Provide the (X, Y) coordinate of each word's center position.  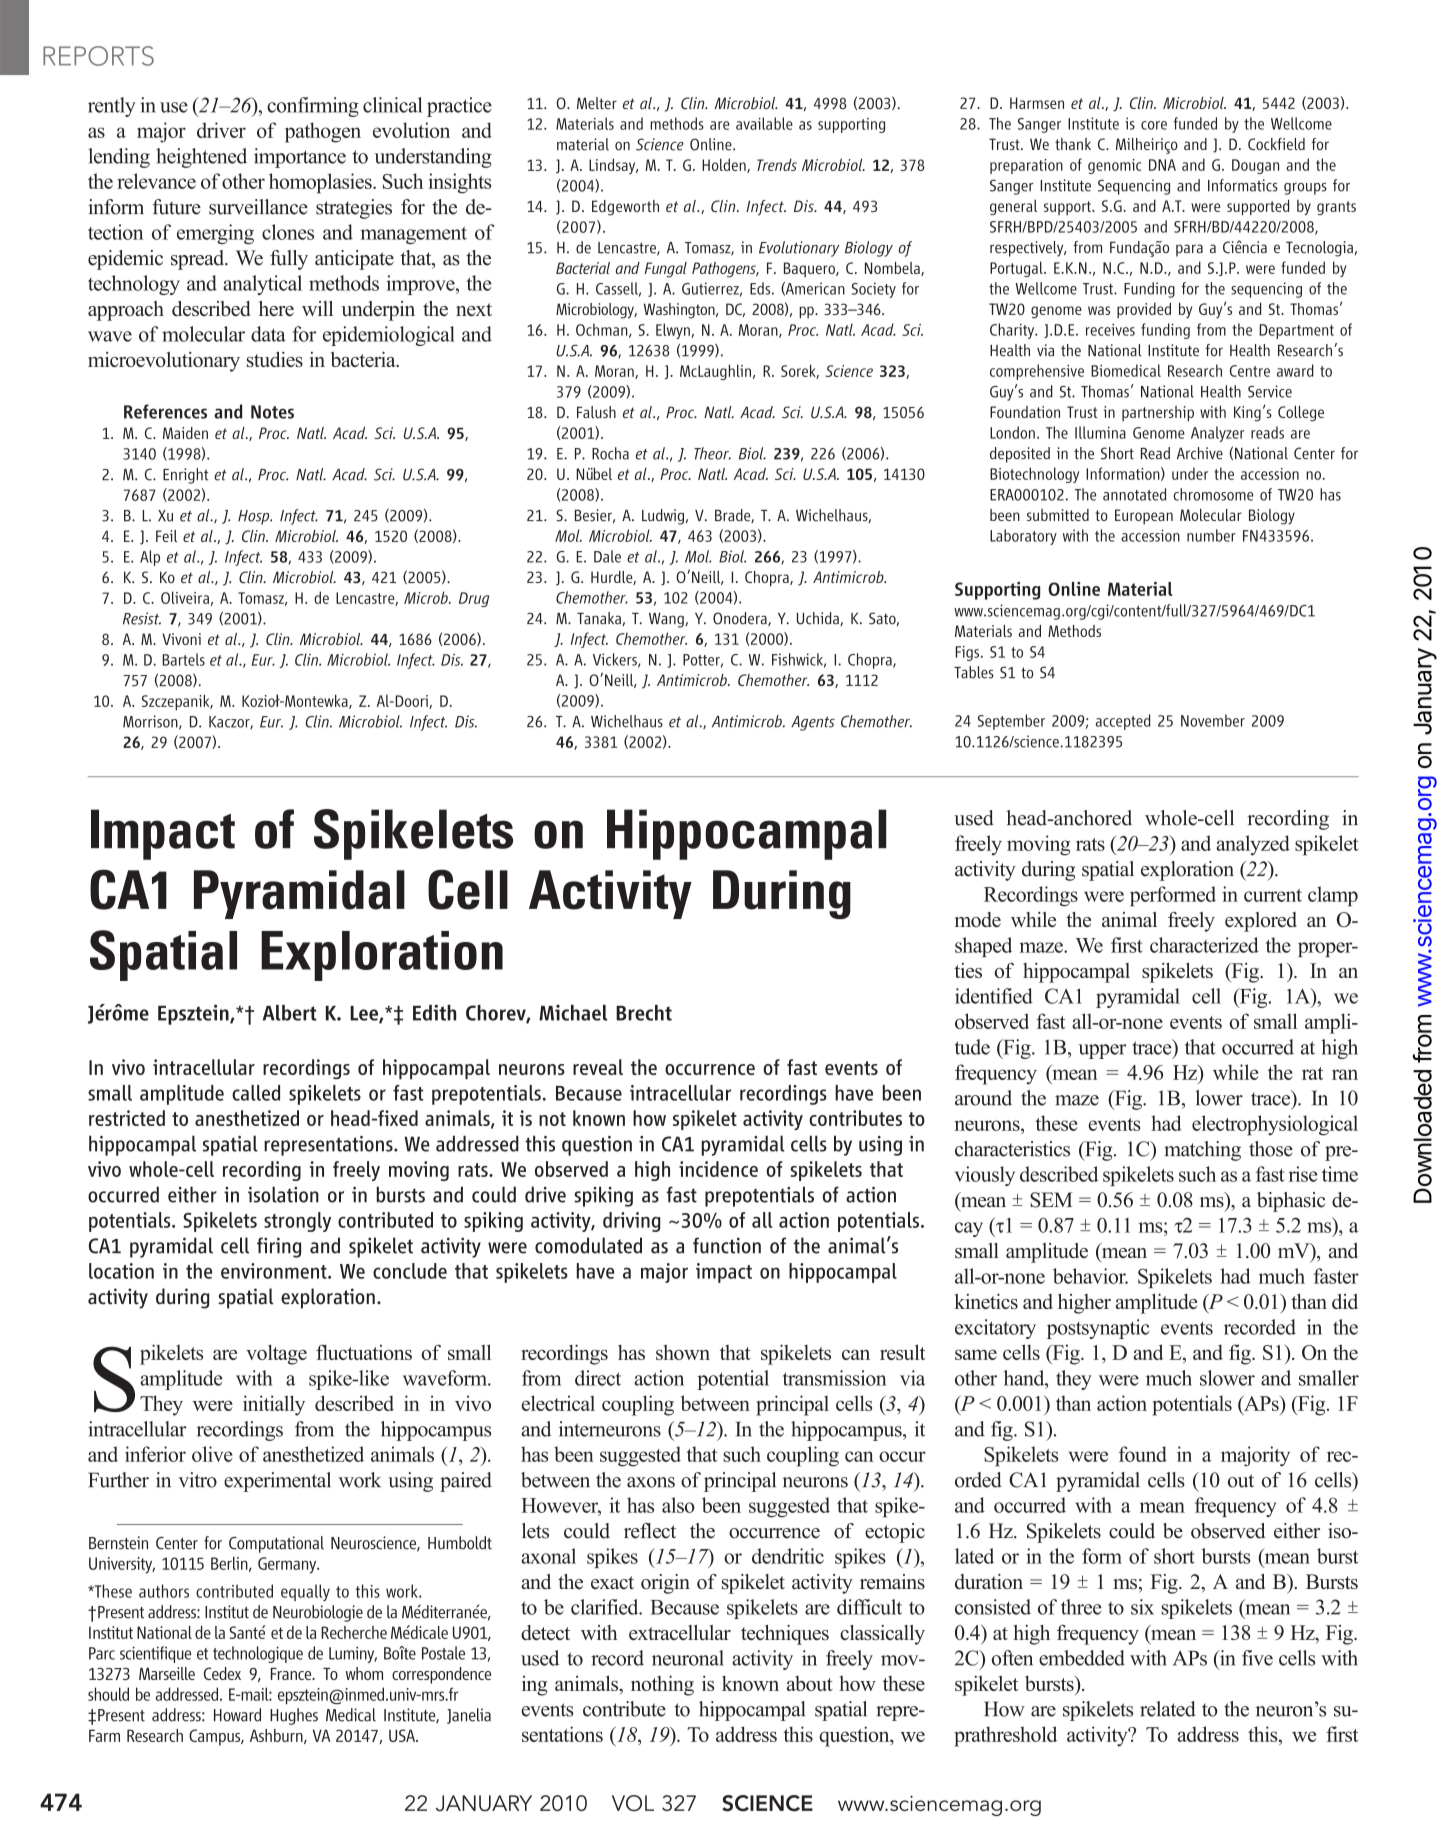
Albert (290, 1013)
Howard (237, 1715)
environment (275, 1271)
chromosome (1213, 494)
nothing (662, 1685)
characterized (1204, 945)
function (727, 1245)
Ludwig (663, 517)
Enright (185, 476)
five (1257, 1658)
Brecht (644, 1013)
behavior (1090, 1276)
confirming (313, 107)
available (764, 123)
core (1154, 125)
